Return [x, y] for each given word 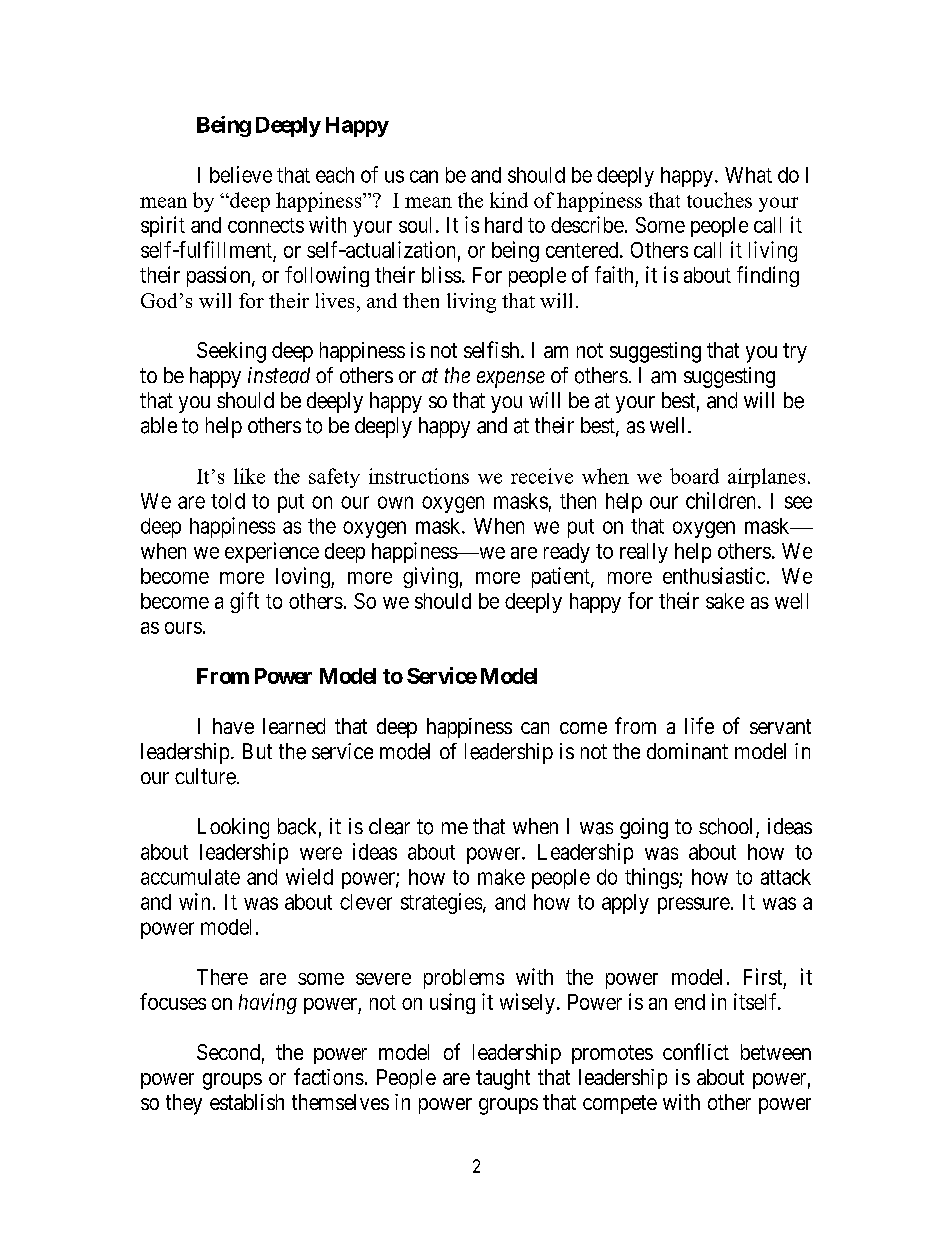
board [694, 476]
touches [719, 200]
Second [228, 1052]
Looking [233, 828]
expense [511, 379]
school [728, 827]
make [501, 877]
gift [244, 602]
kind [509, 200]
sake [725, 601]
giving [430, 577]
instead [279, 375]
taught [503, 1079]
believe [241, 174]
